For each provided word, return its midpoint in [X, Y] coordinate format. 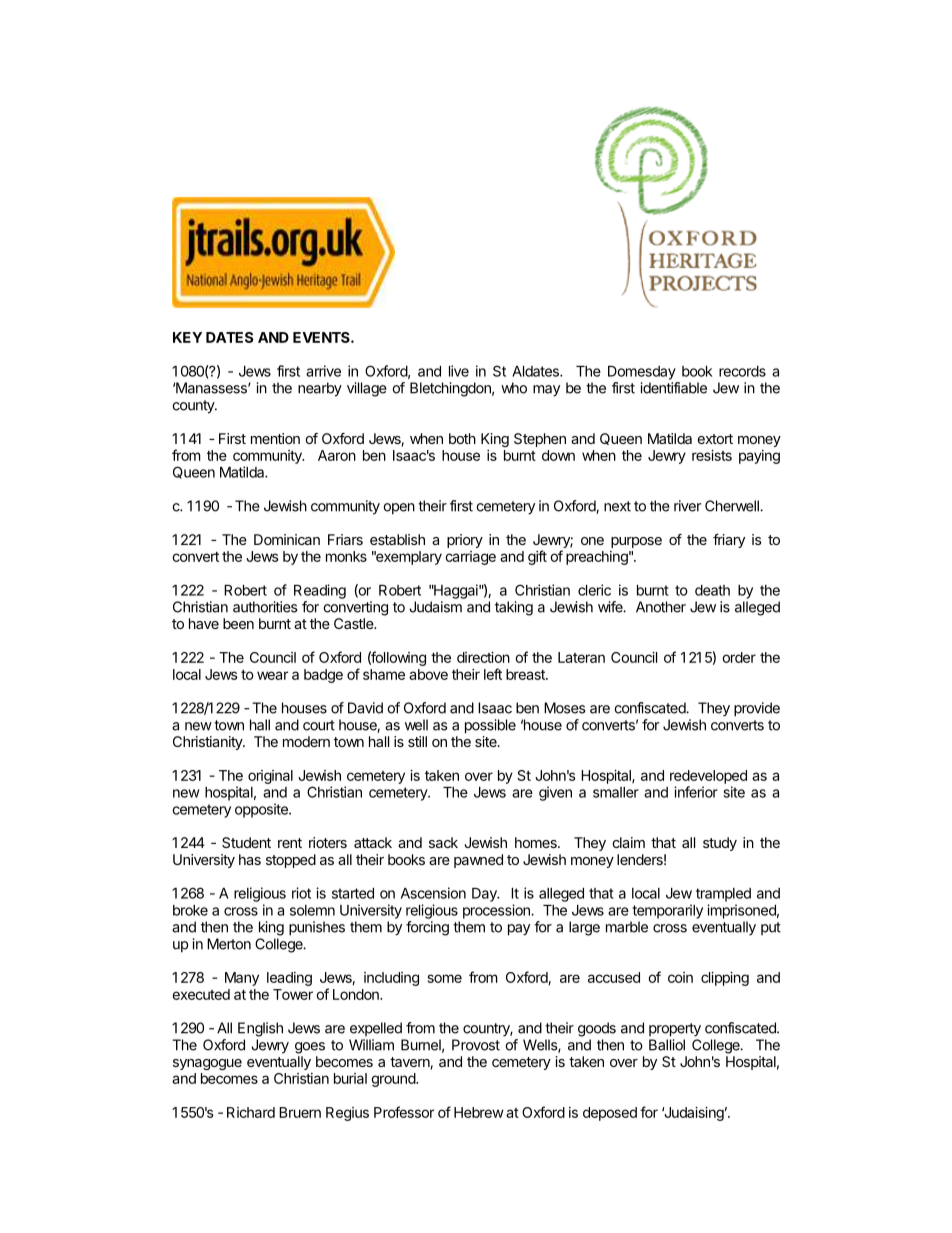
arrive [323, 371]
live [459, 371]
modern [306, 741]
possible [490, 726]
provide [757, 709]
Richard [251, 1112]
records [742, 371]
